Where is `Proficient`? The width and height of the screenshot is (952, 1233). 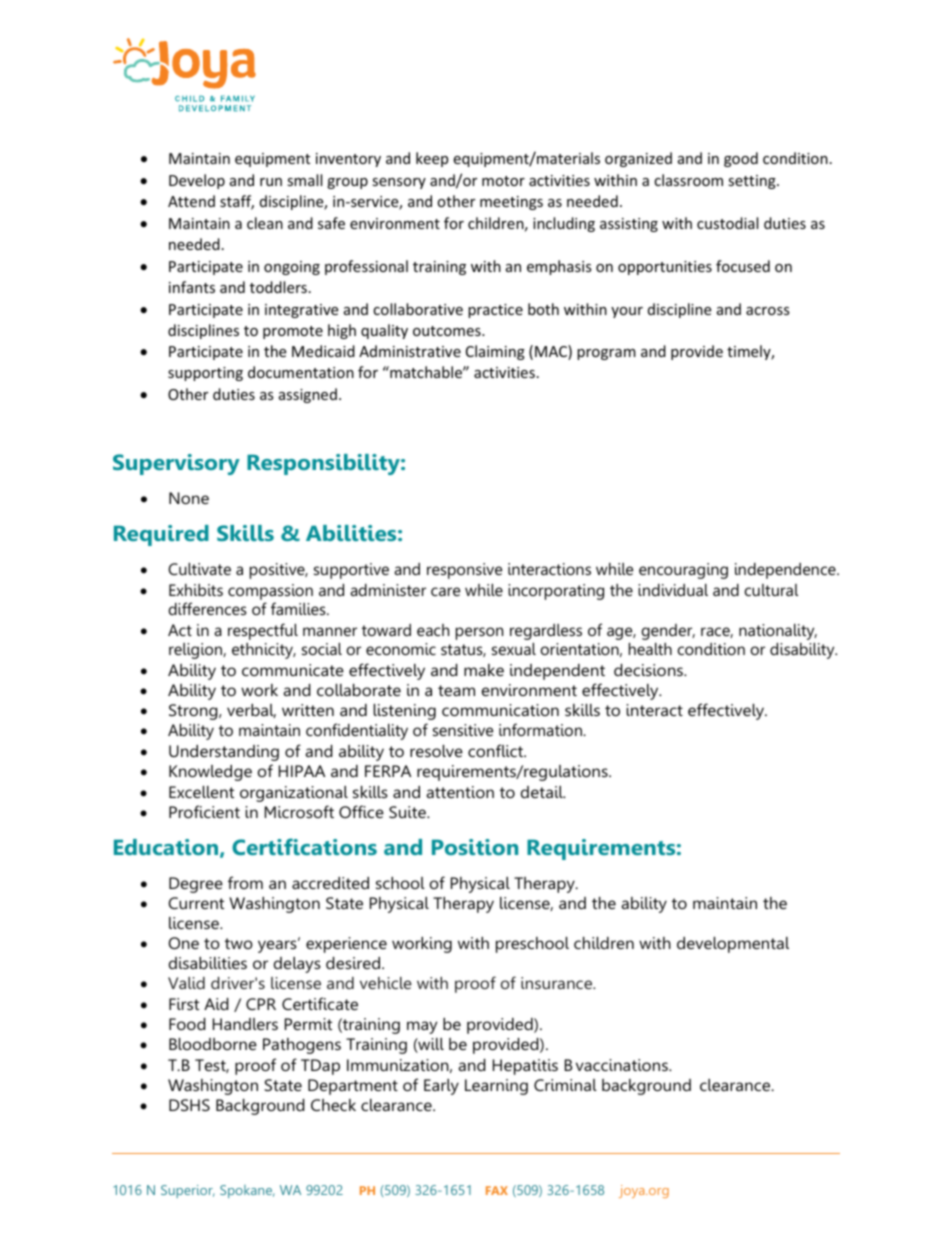 Proficient is located at coordinates (204, 811).
